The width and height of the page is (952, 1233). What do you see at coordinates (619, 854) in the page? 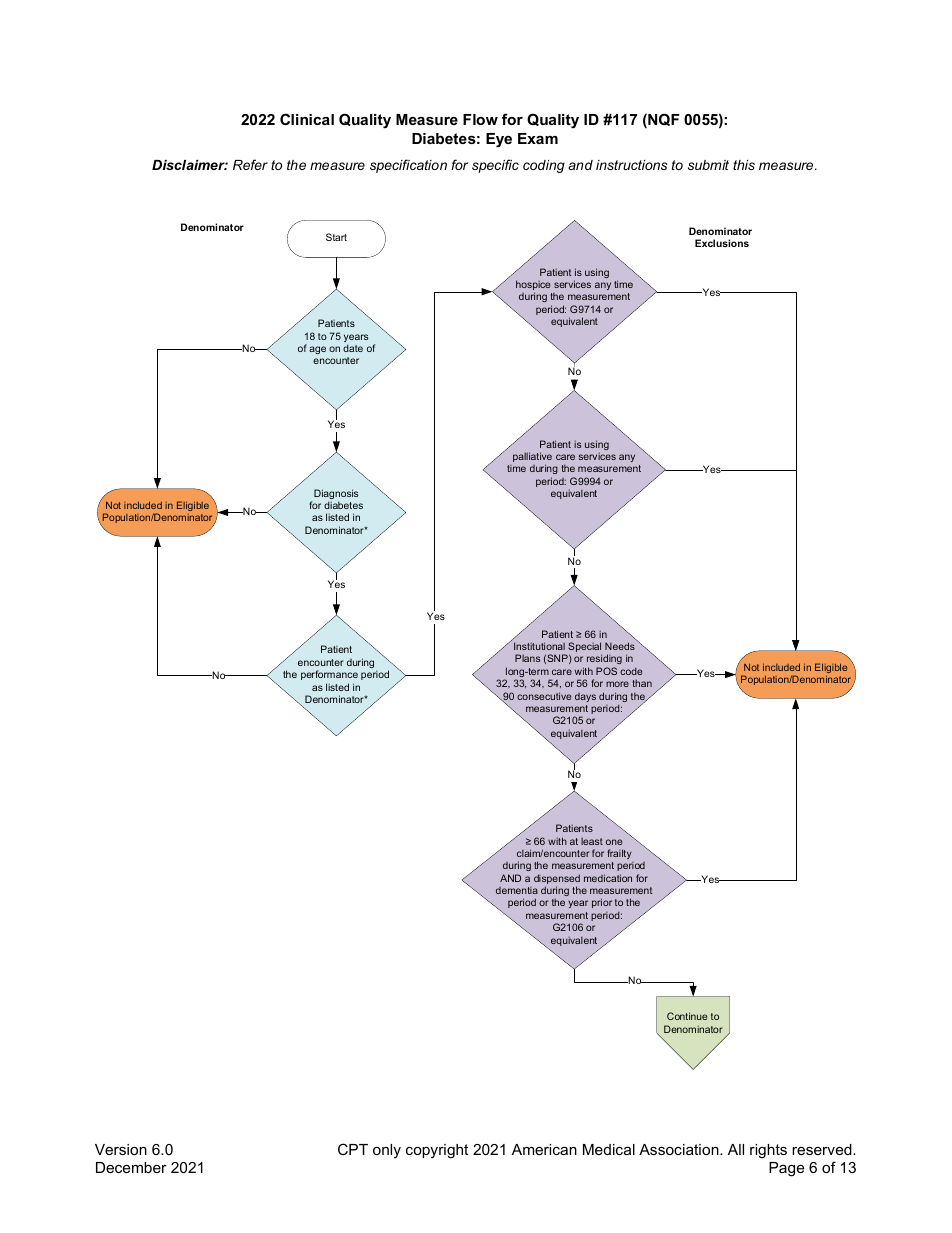
I see `frailty` at bounding box center [619, 854].
